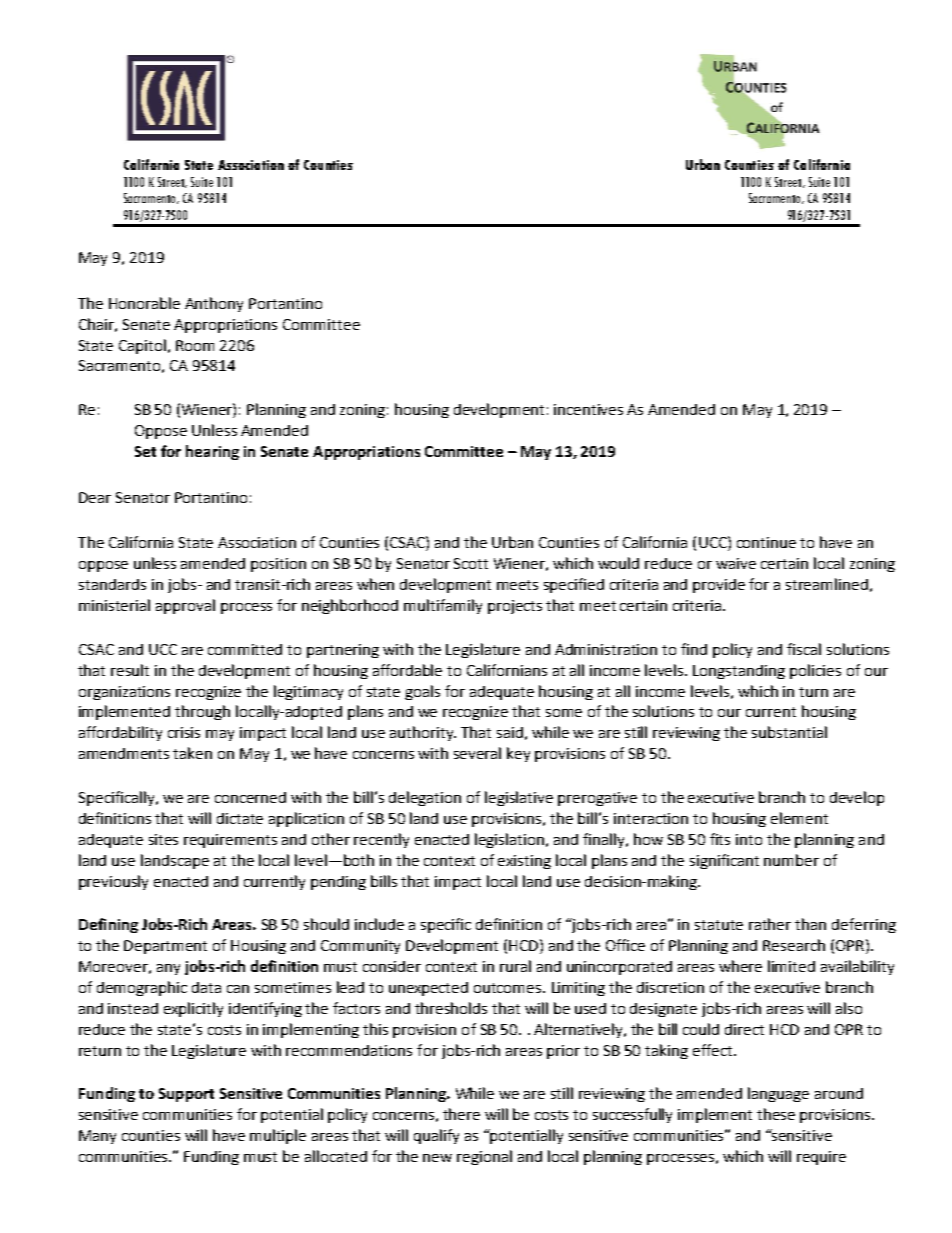 Image resolution: width=952 pixels, height=1233 pixels. Describe the element at coordinates (789, 732) in the image. I see `substantial` at that location.
